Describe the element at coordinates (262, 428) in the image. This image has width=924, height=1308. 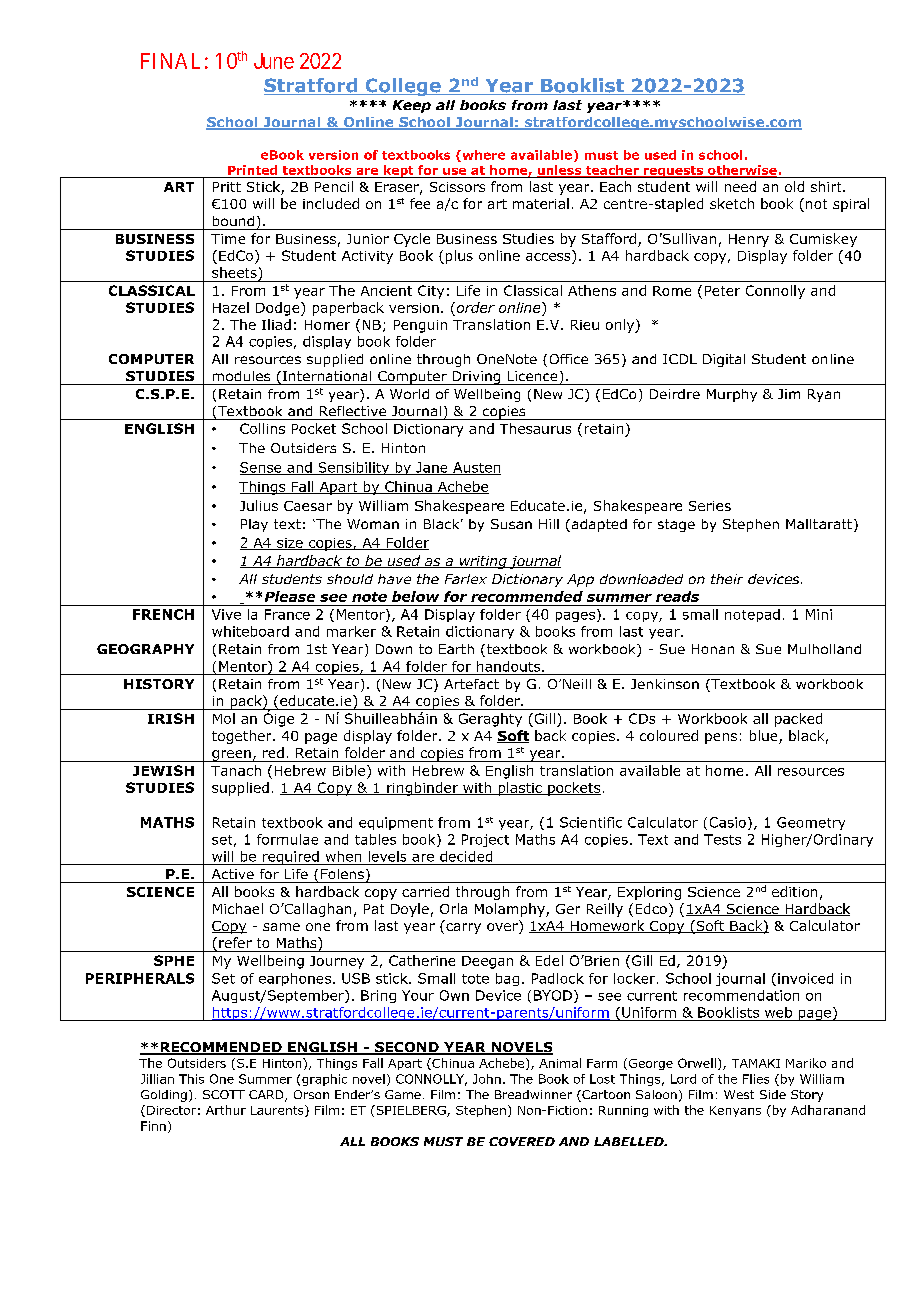
I see `Collins` at that location.
